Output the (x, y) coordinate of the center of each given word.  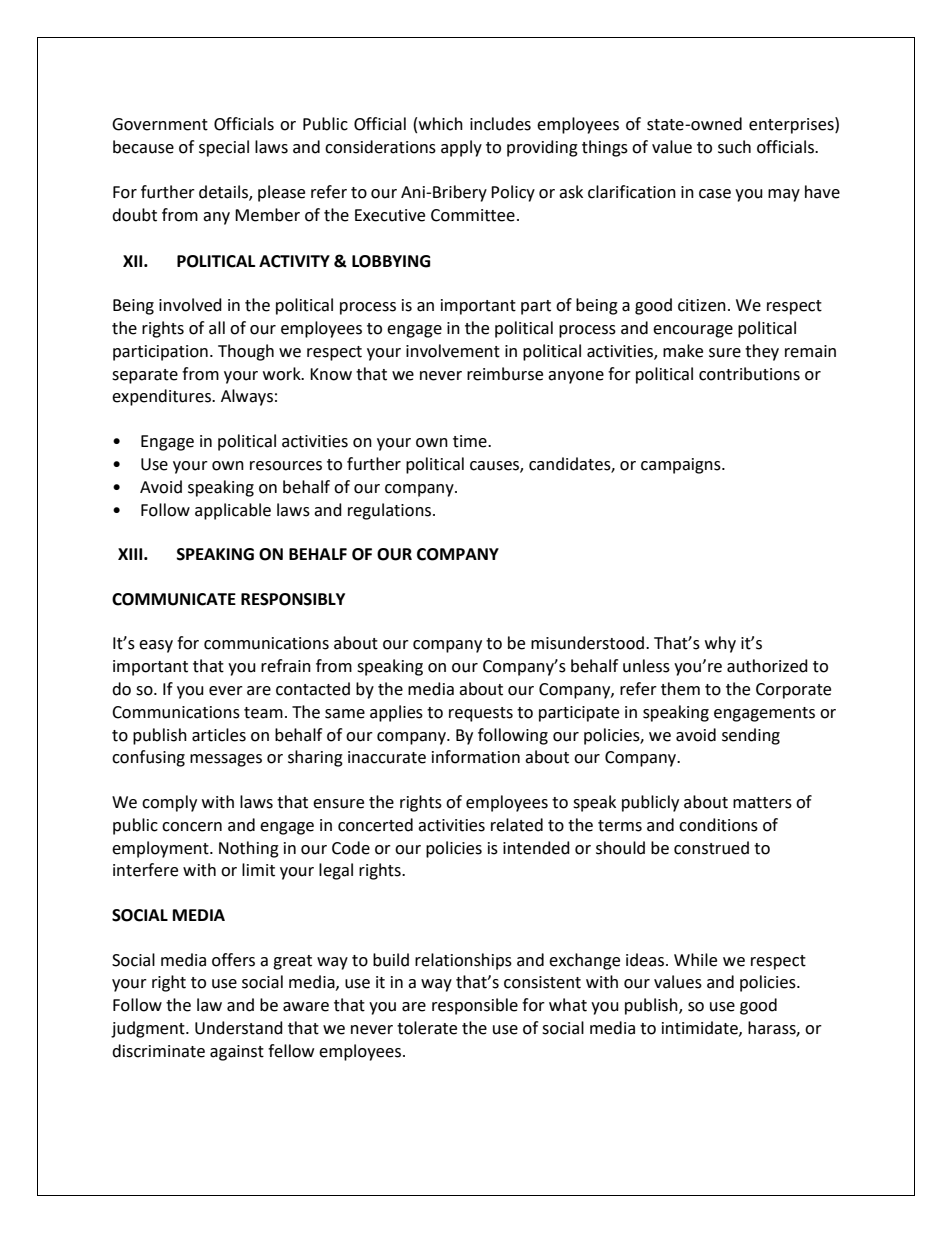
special (224, 148)
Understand (239, 1028)
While (695, 960)
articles (219, 735)
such (734, 147)
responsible (475, 1006)
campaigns (682, 466)
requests (481, 714)
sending (751, 736)
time (471, 441)
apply (461, 148)
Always (247, 397)
